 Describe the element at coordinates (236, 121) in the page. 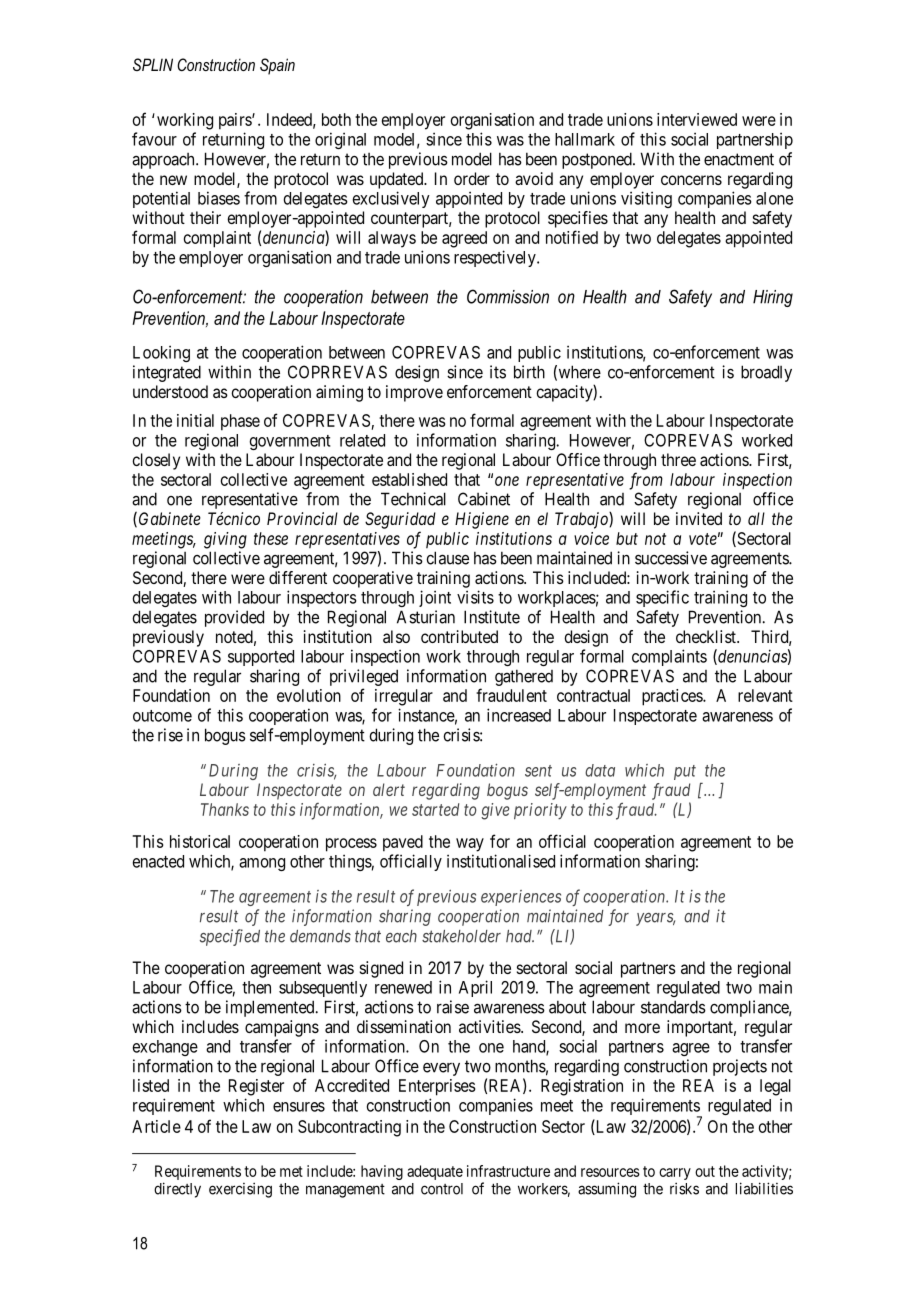

I see `pairs` at that location.
